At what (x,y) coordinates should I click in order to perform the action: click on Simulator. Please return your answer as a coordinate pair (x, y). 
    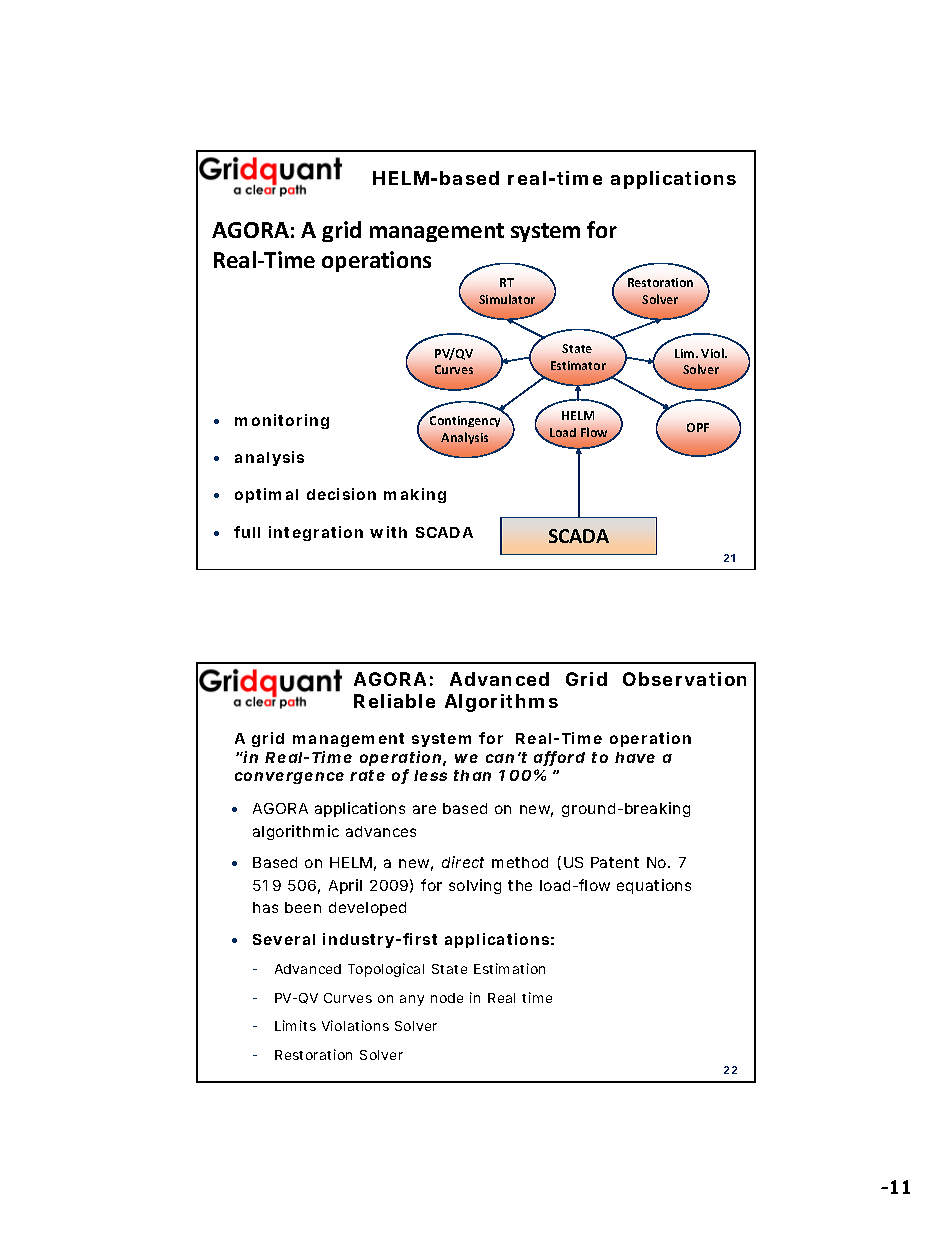
    Looking at the image, I should click on (507, 299).
